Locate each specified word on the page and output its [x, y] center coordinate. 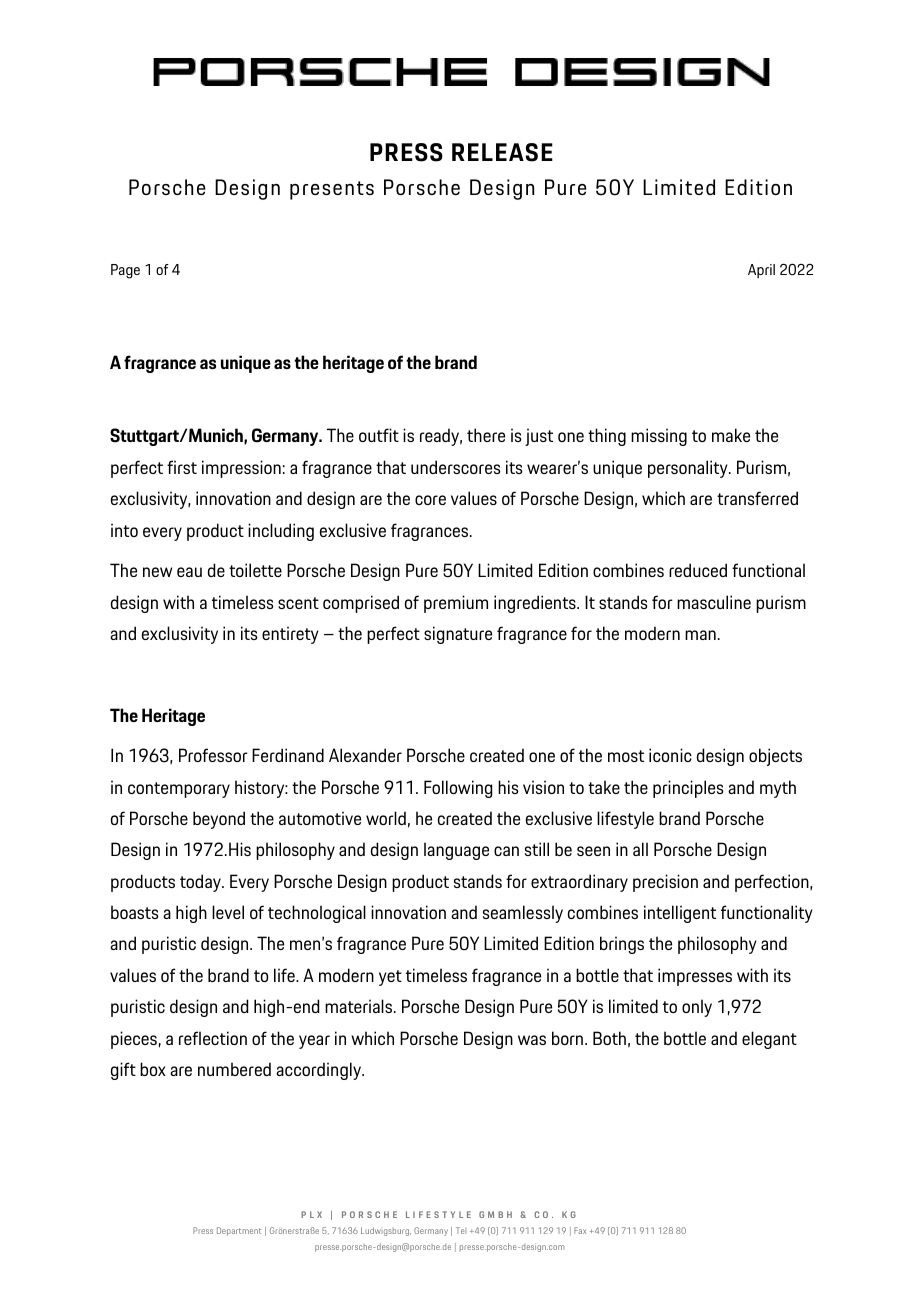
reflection [213, 1038]
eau [189, 572]
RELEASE [502, 152]
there [486, 435]
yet [390, 978]
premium [456, 604]
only [697, 1008]
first [182, 467]
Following [458, 789]
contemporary [179, 790]
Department [239, 1231]
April [761, 271]
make [731, 435]
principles [688, 789]
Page [125, 271]
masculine [714, 602]
